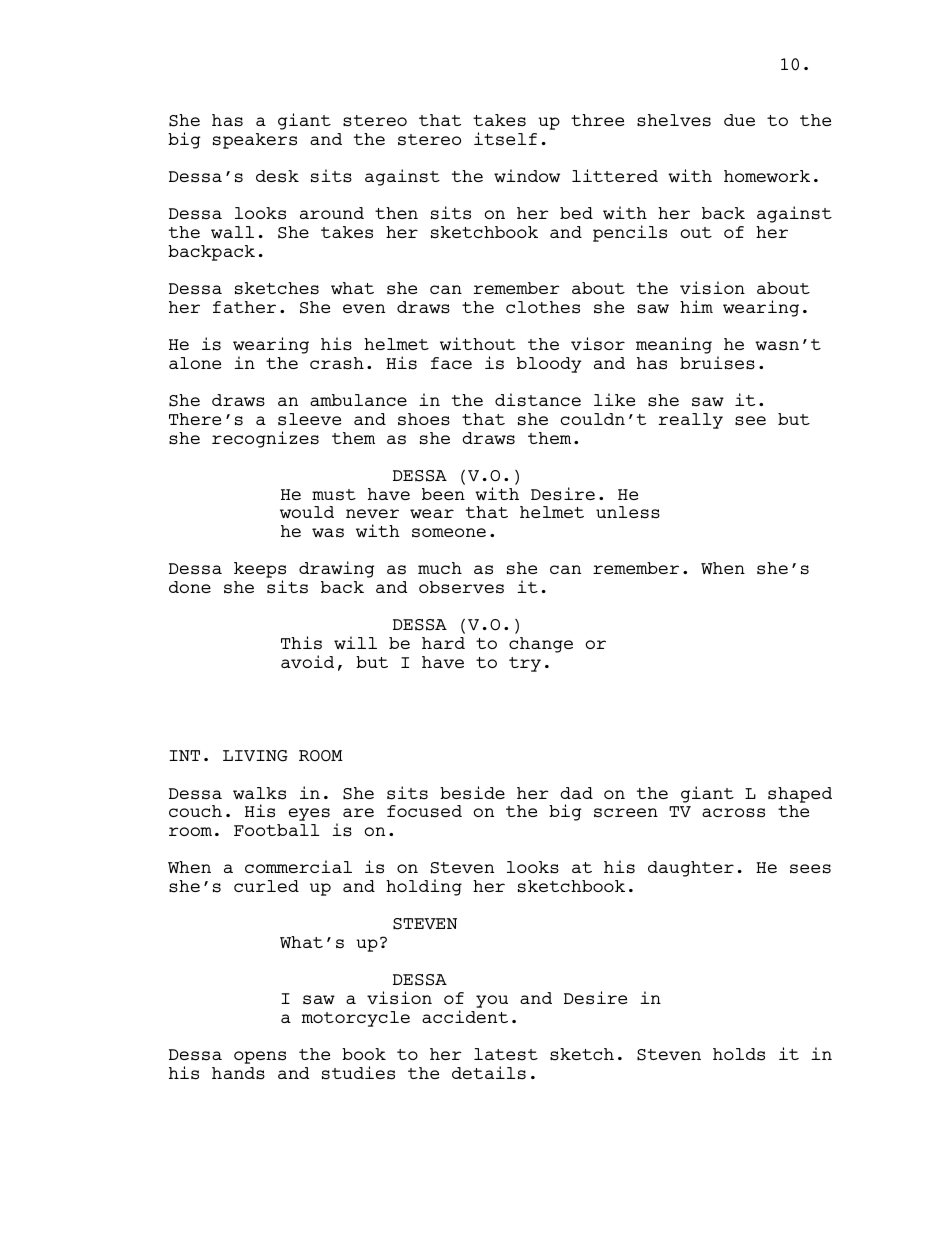 This screenshot has width=952, height=1233. Describe the element at coordinates (255, 141) in the screenshot. I see `speakers` at that location.
